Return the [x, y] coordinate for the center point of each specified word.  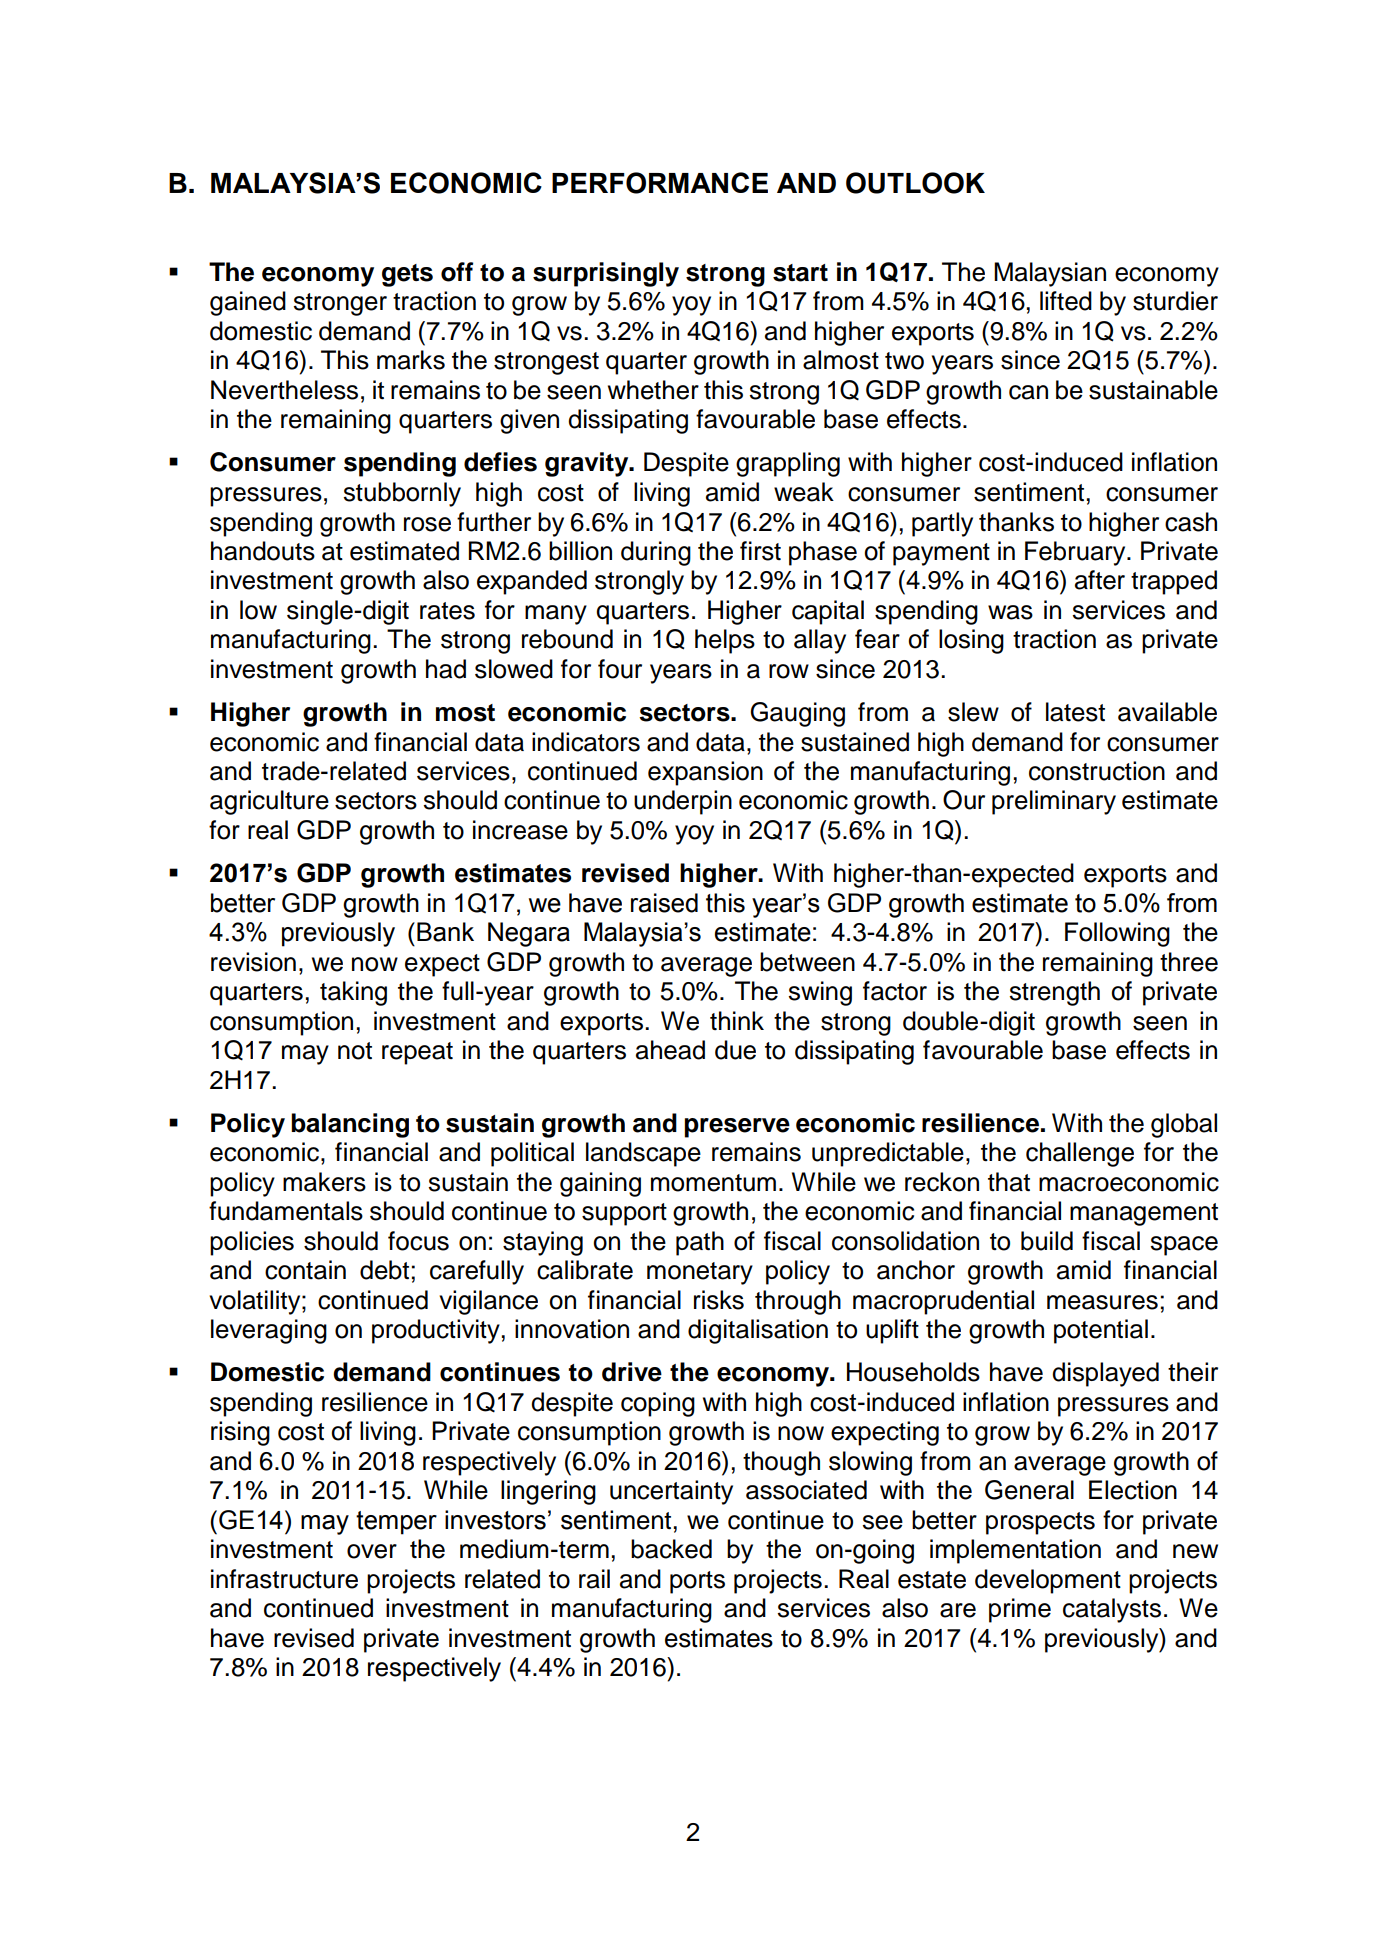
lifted [1066, 301]
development [1048, 1581]
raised [664, 903]
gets [407, 275]
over [372, 1551]
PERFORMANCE [660, 183]
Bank [445, 932]
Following [1117, 934]
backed [671, 1549]
